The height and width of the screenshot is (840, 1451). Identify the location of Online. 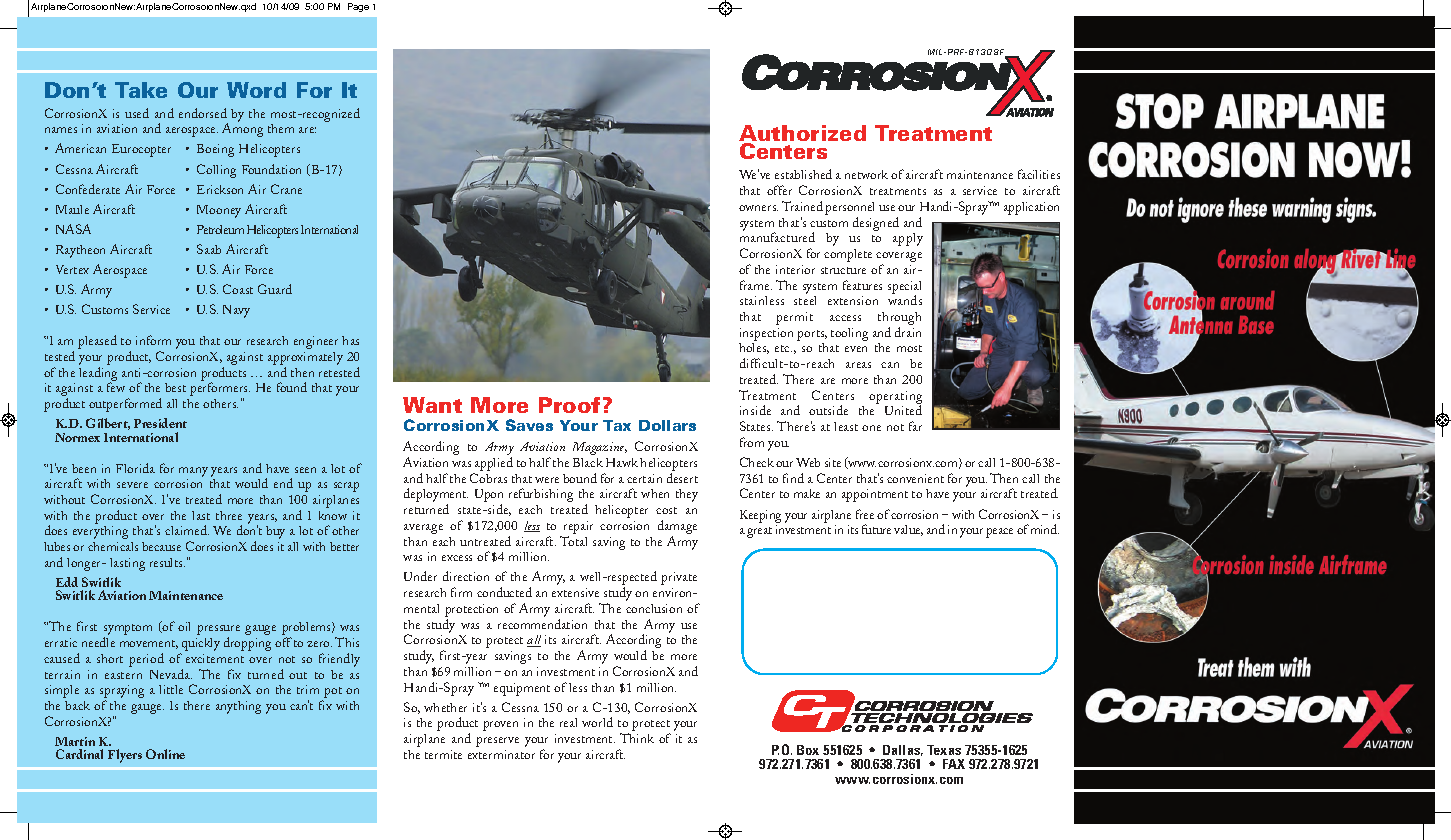
(165, 754).
